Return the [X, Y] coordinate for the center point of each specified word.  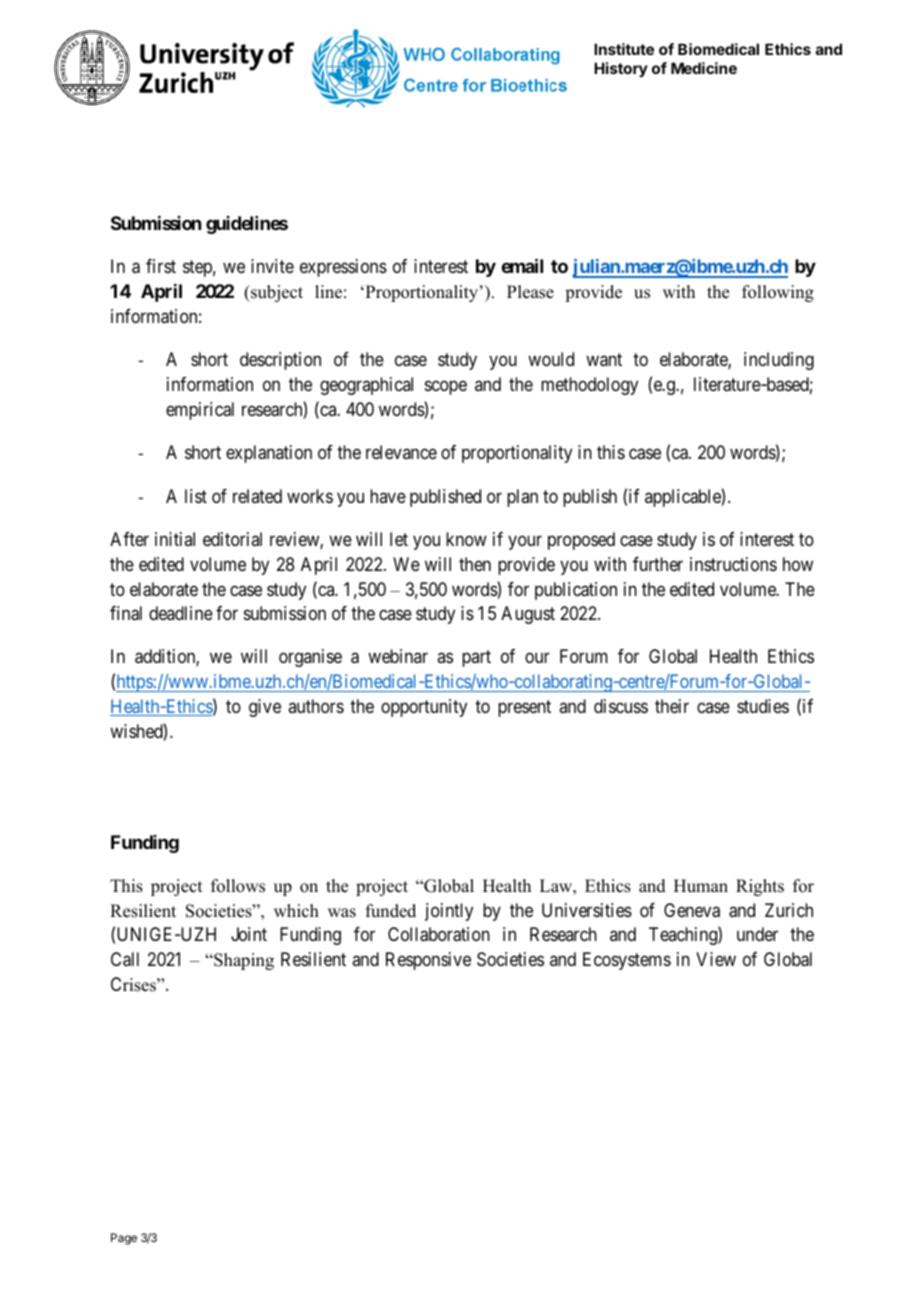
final [126, 613]
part [476, 659]
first [161, 266]
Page [124, 1239]
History [621, 69]
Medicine [704, 68]
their [672, 706]
